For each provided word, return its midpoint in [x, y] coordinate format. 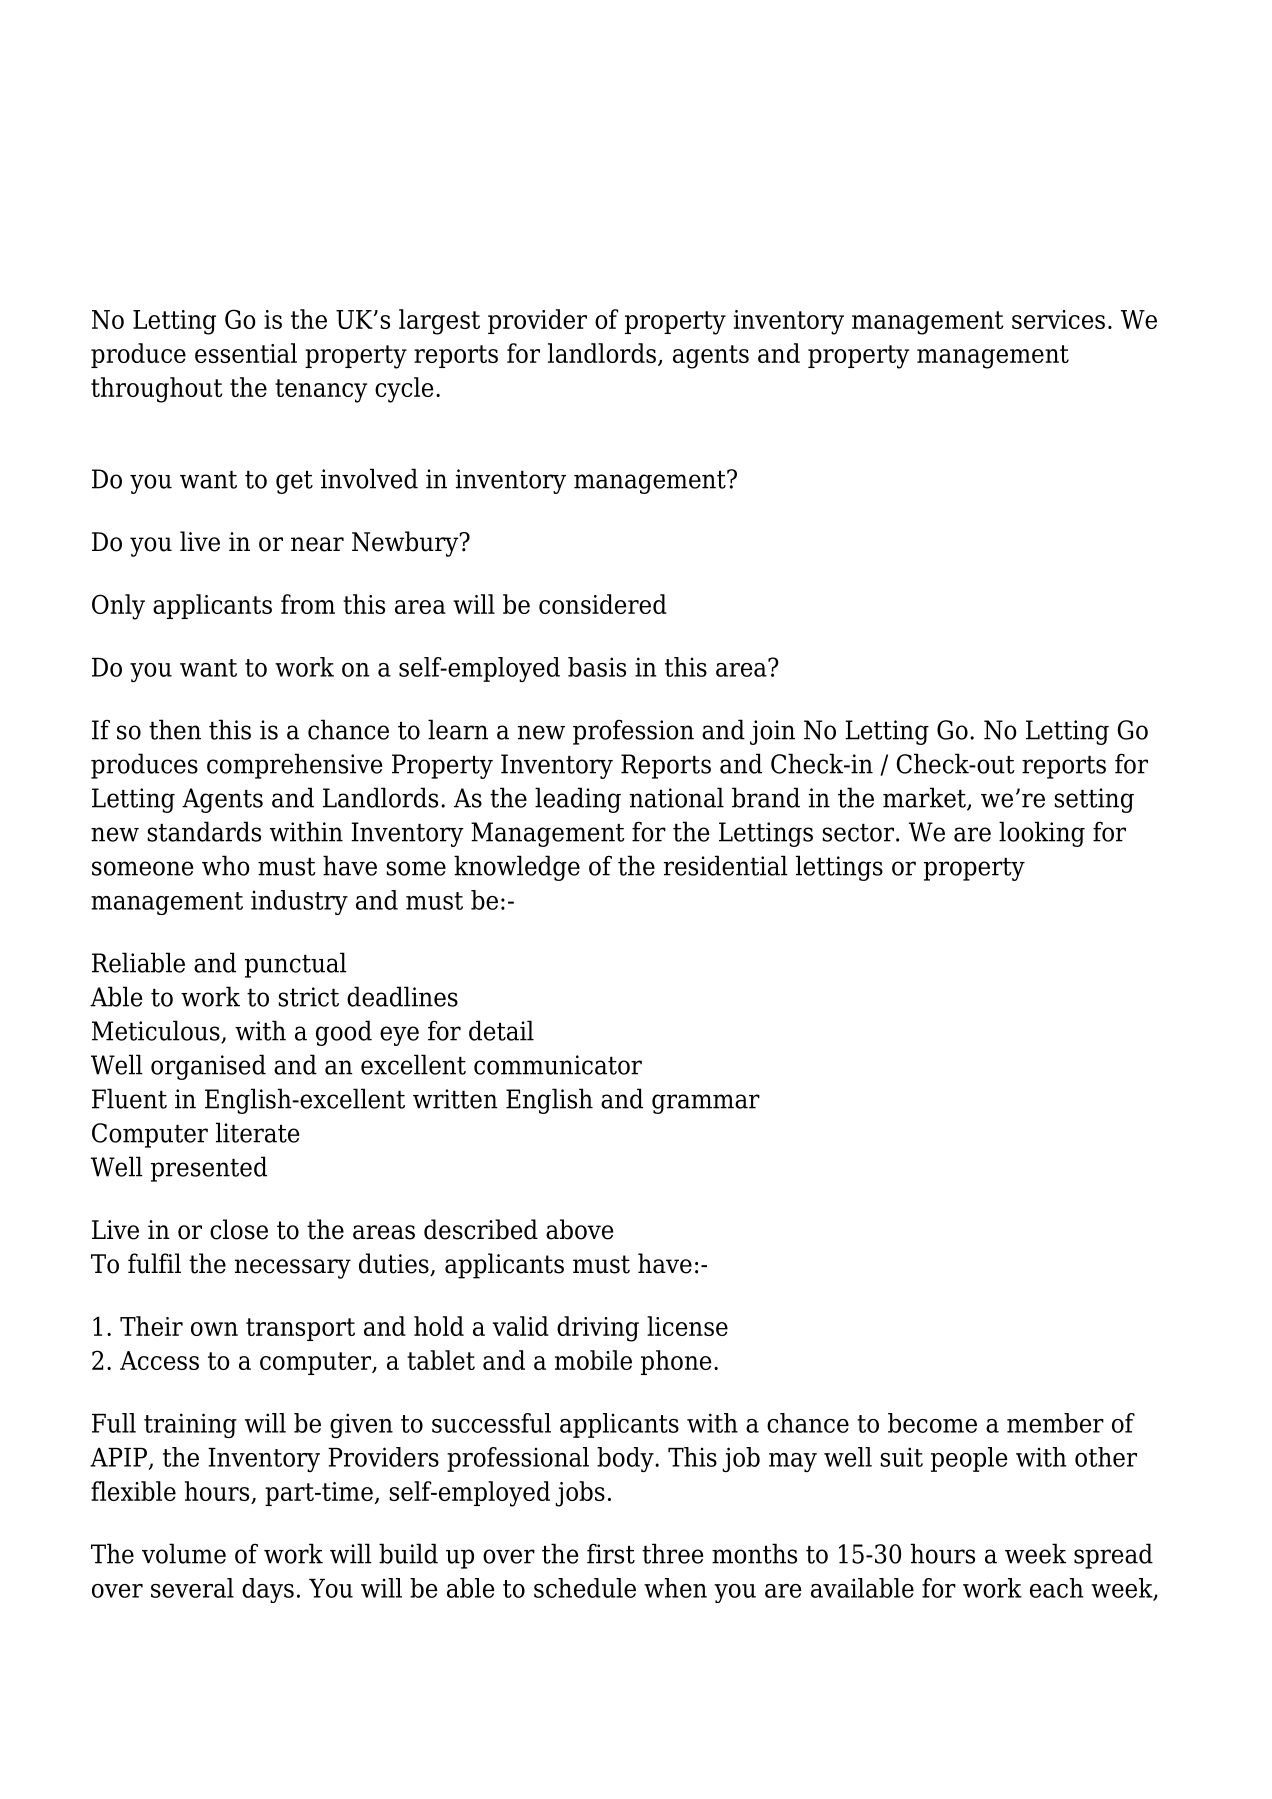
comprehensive [294, 766]
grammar [706, 1104]
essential [246, 353]
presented [209, 1169]
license [687, 1326]
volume [184, 1553]
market [925, 798]
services [1058, 319]
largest [439, 322]
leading [578, 800]
